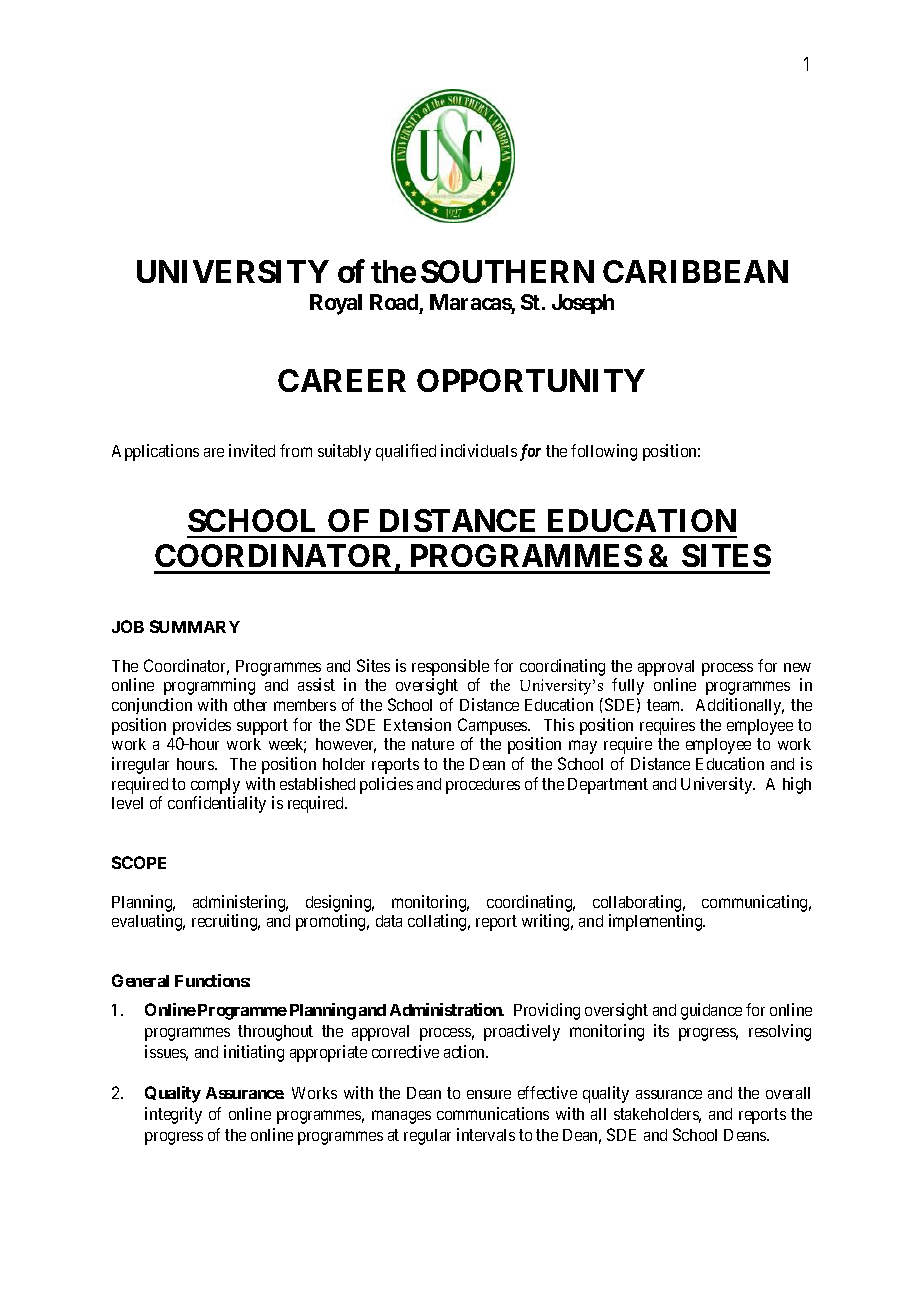 Image resolution: width=924 pixels, height=1308 pixels. I want to click on Campuses, so click(493, 726).
